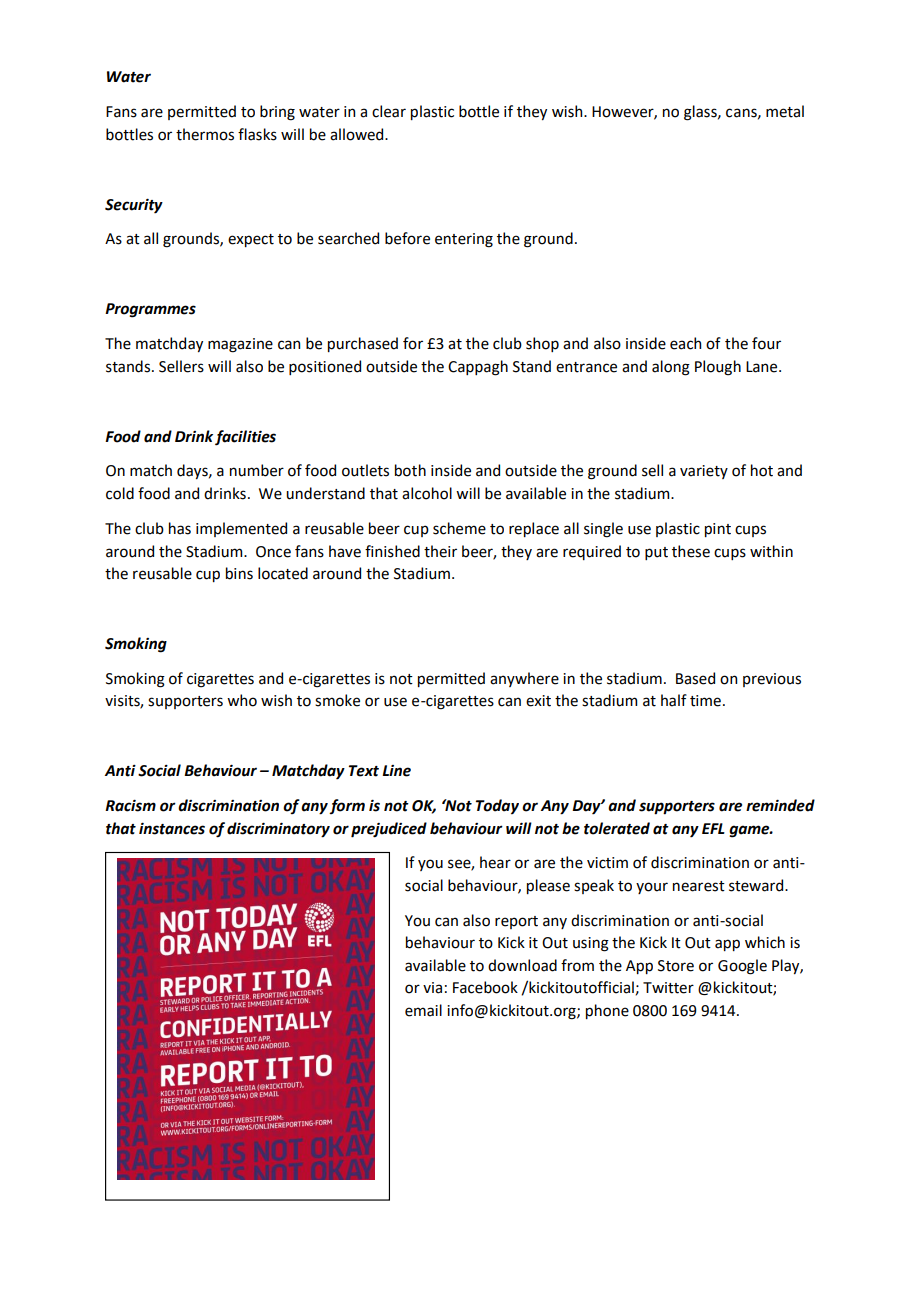 This document has width=924, height=1307. Describe the element at coordinates (785, 111) in the document. I see `metal` at that location.
